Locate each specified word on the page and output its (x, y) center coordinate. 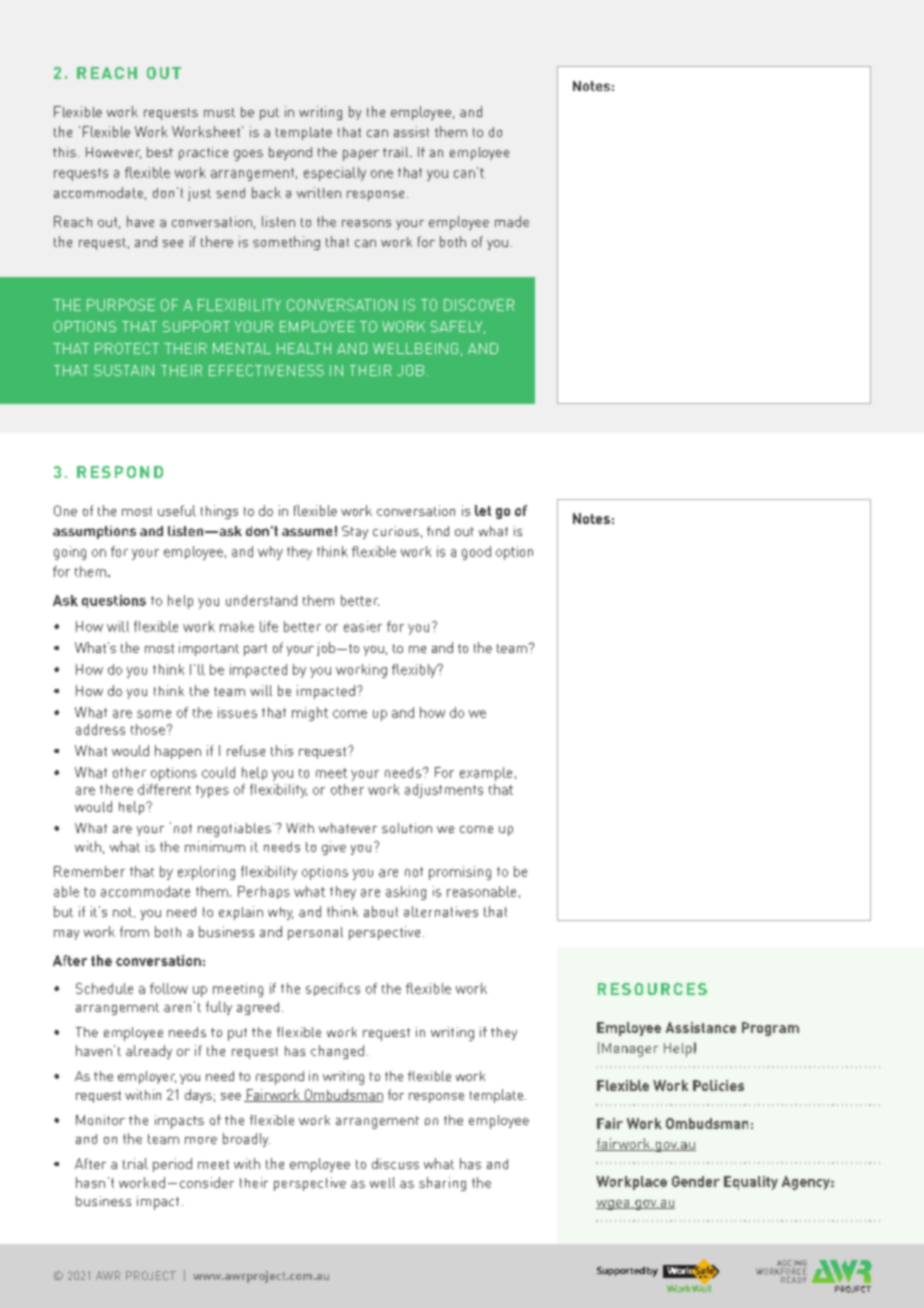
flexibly (415, 671)
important (209, 649)
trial (135, 1163)
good (476, 553)
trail (397, 152)
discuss (395, 1163)
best (160, 152)
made (512, 221)
